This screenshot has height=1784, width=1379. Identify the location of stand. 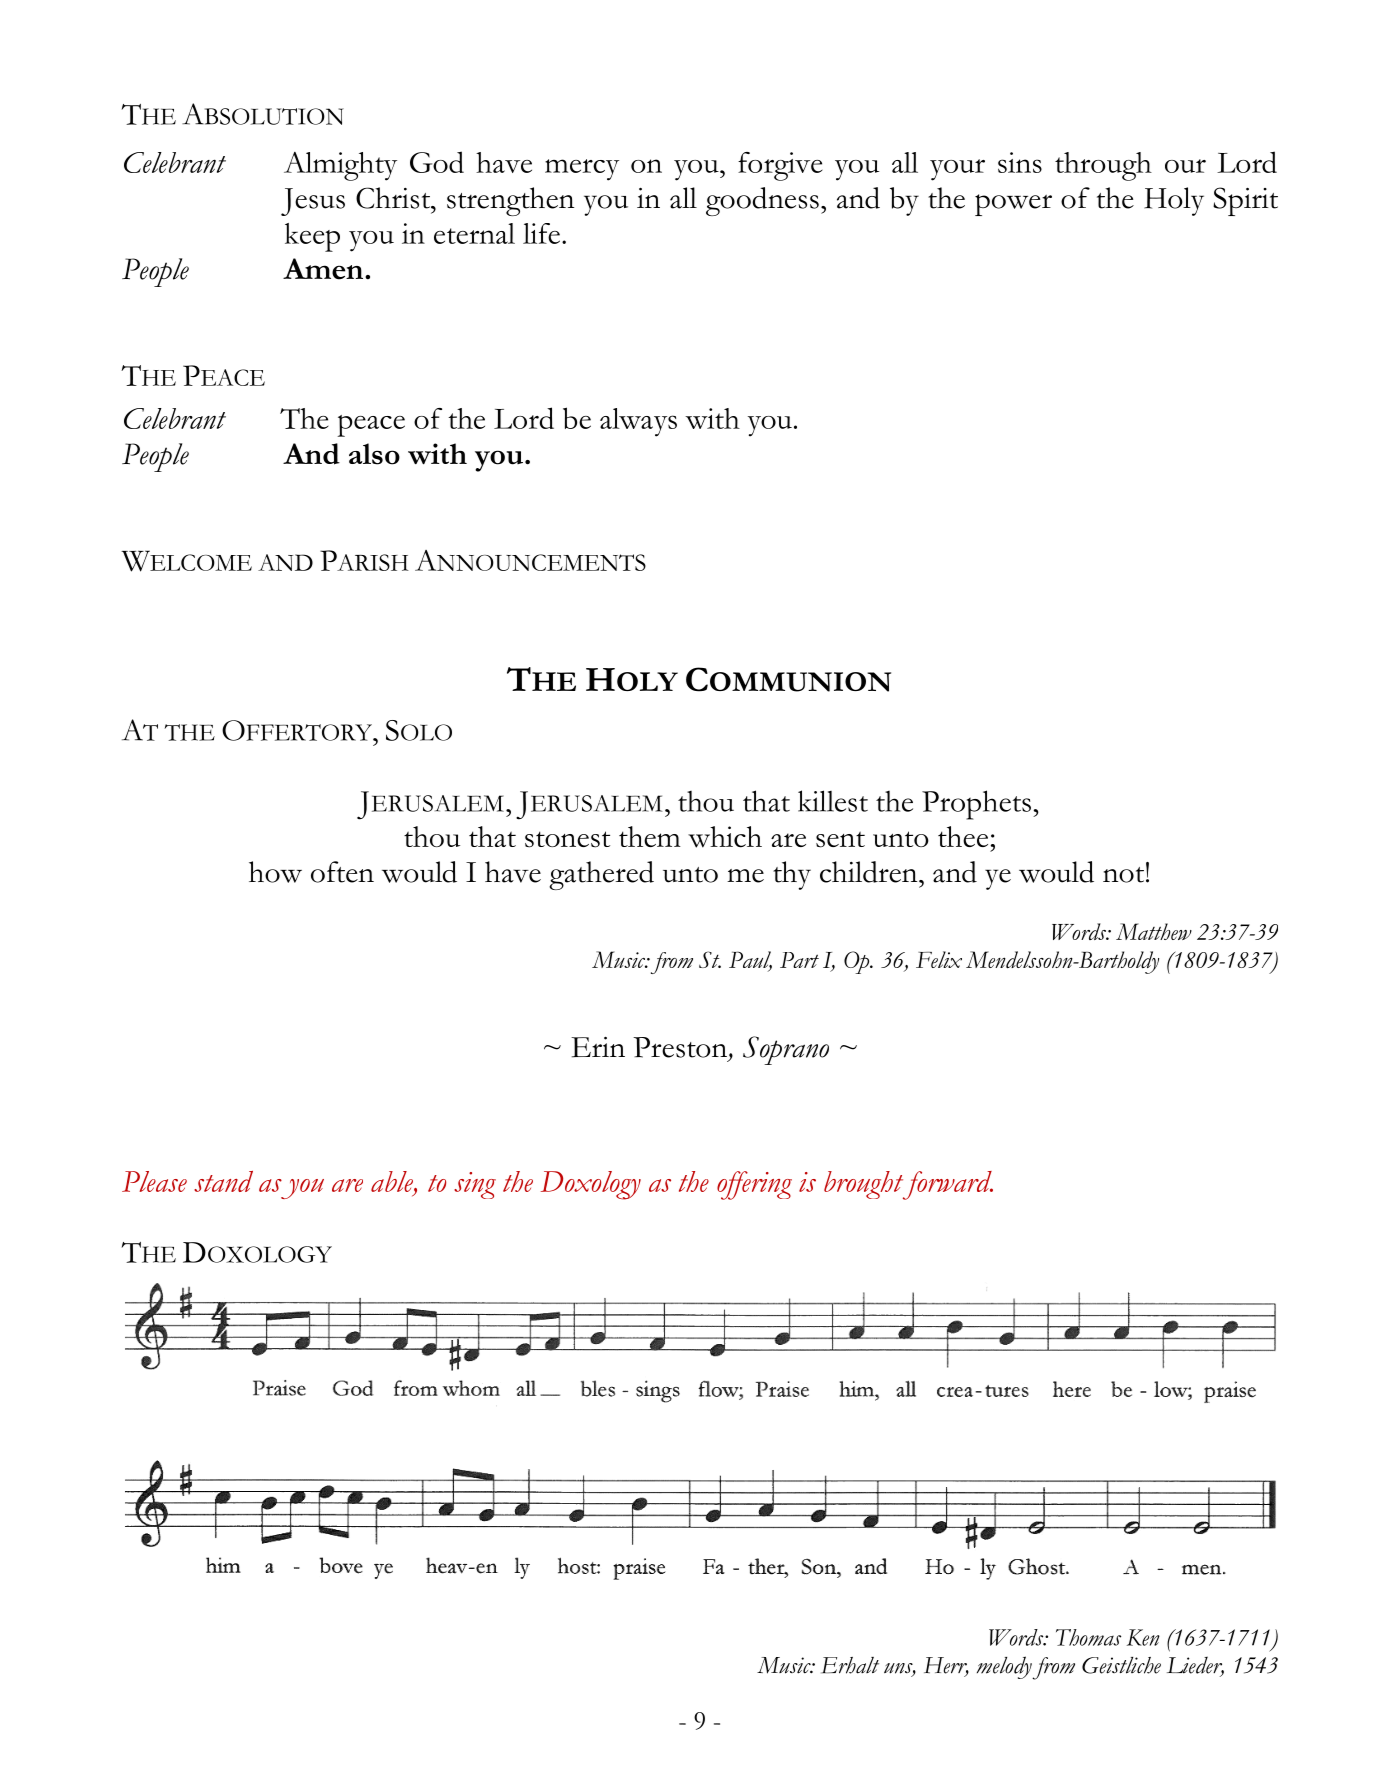
(223, 1181).
